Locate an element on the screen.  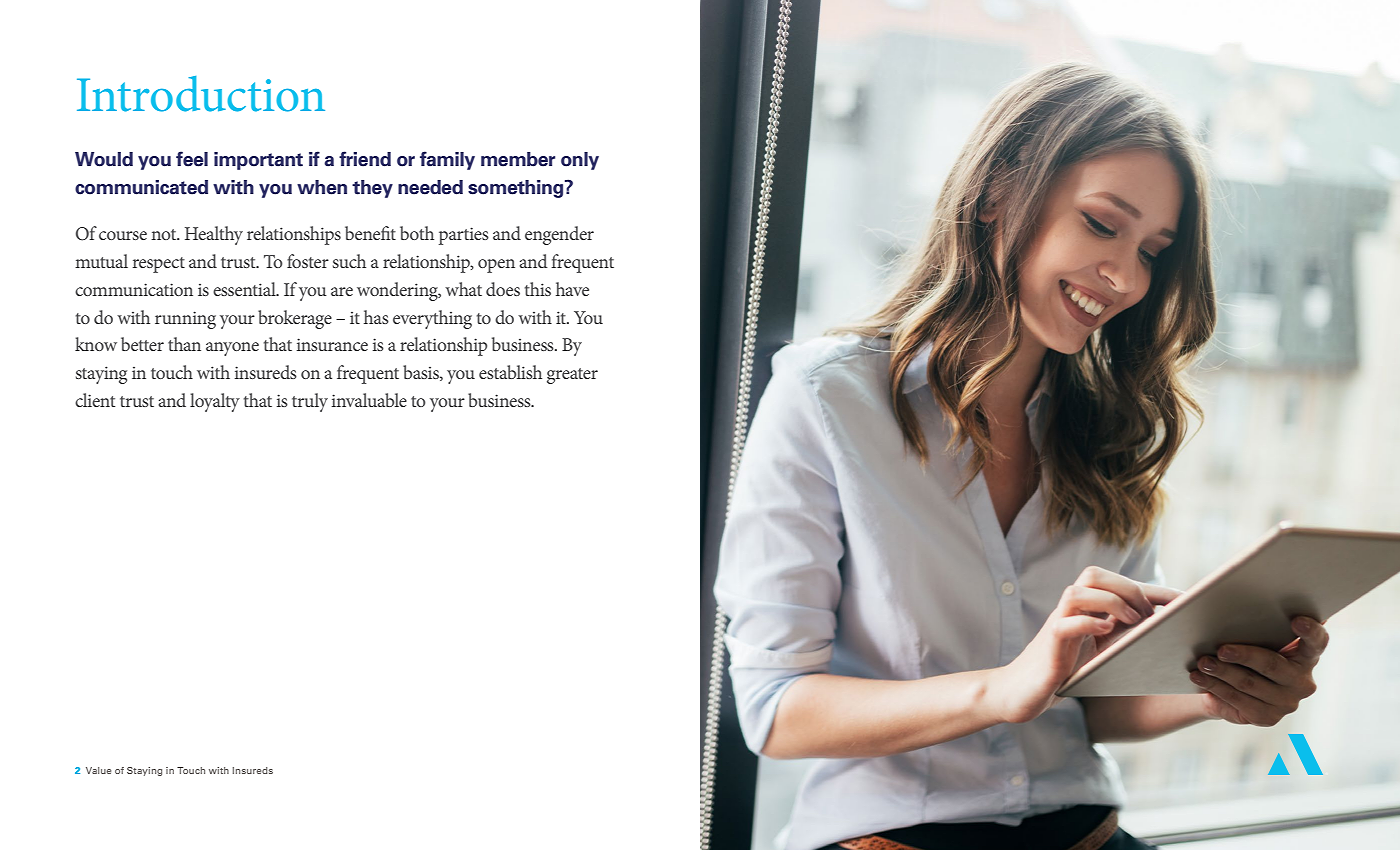
insurance is located at coordinates (332, 344).
